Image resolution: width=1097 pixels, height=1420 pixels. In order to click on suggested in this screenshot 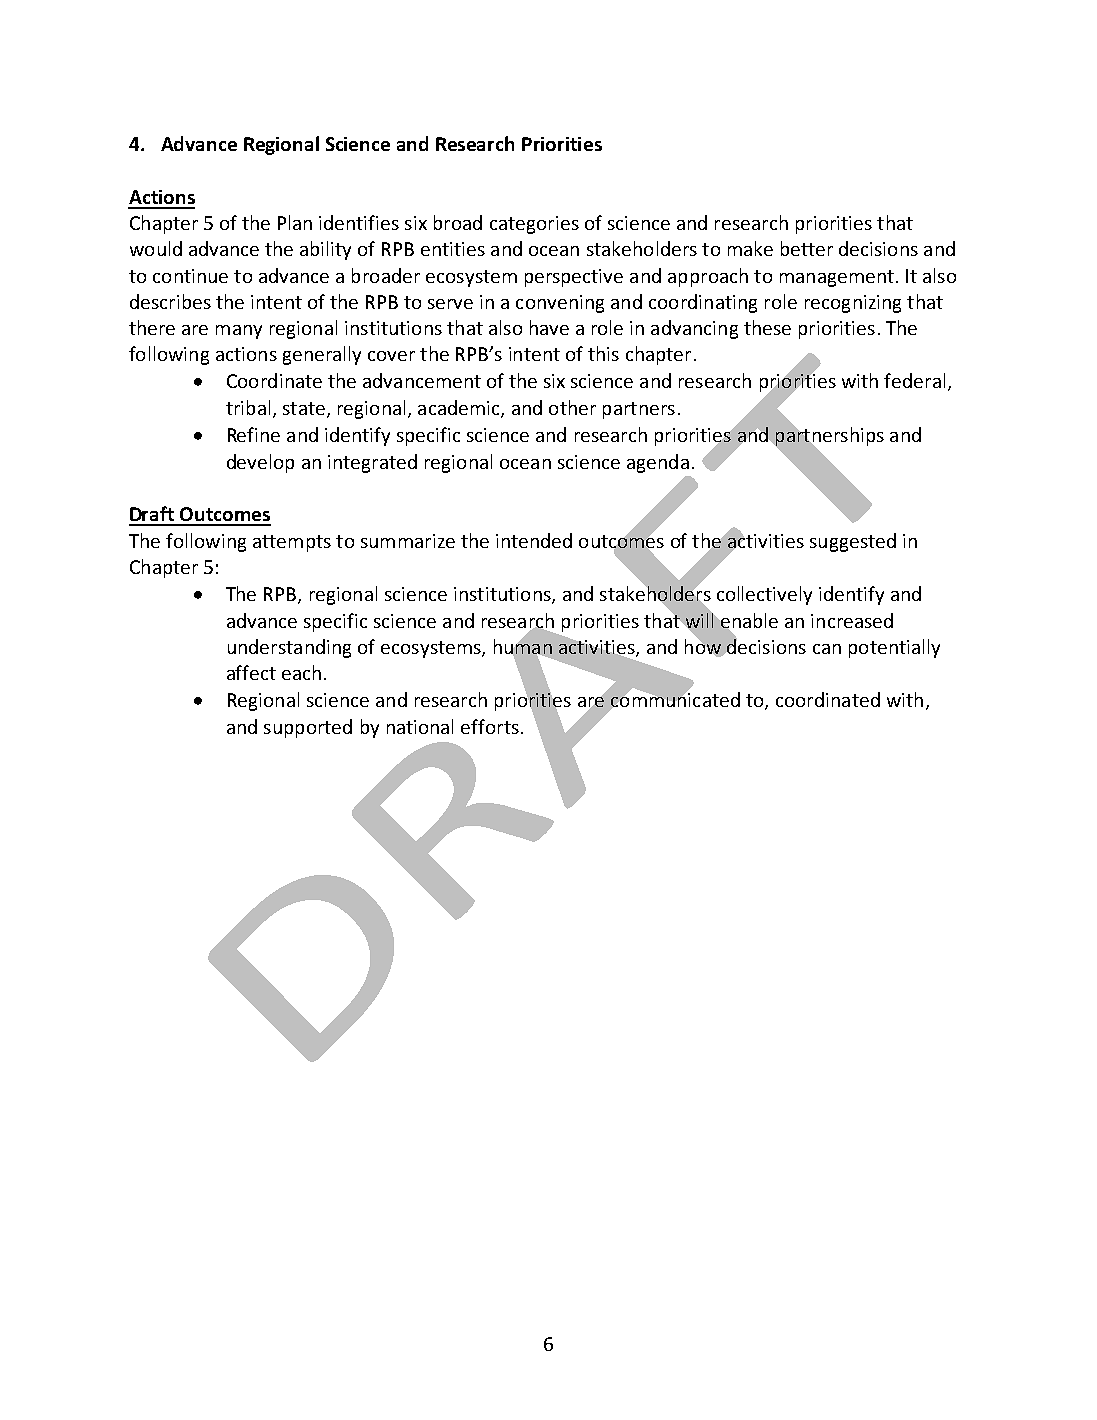, I will do `click(853, 542)`.
